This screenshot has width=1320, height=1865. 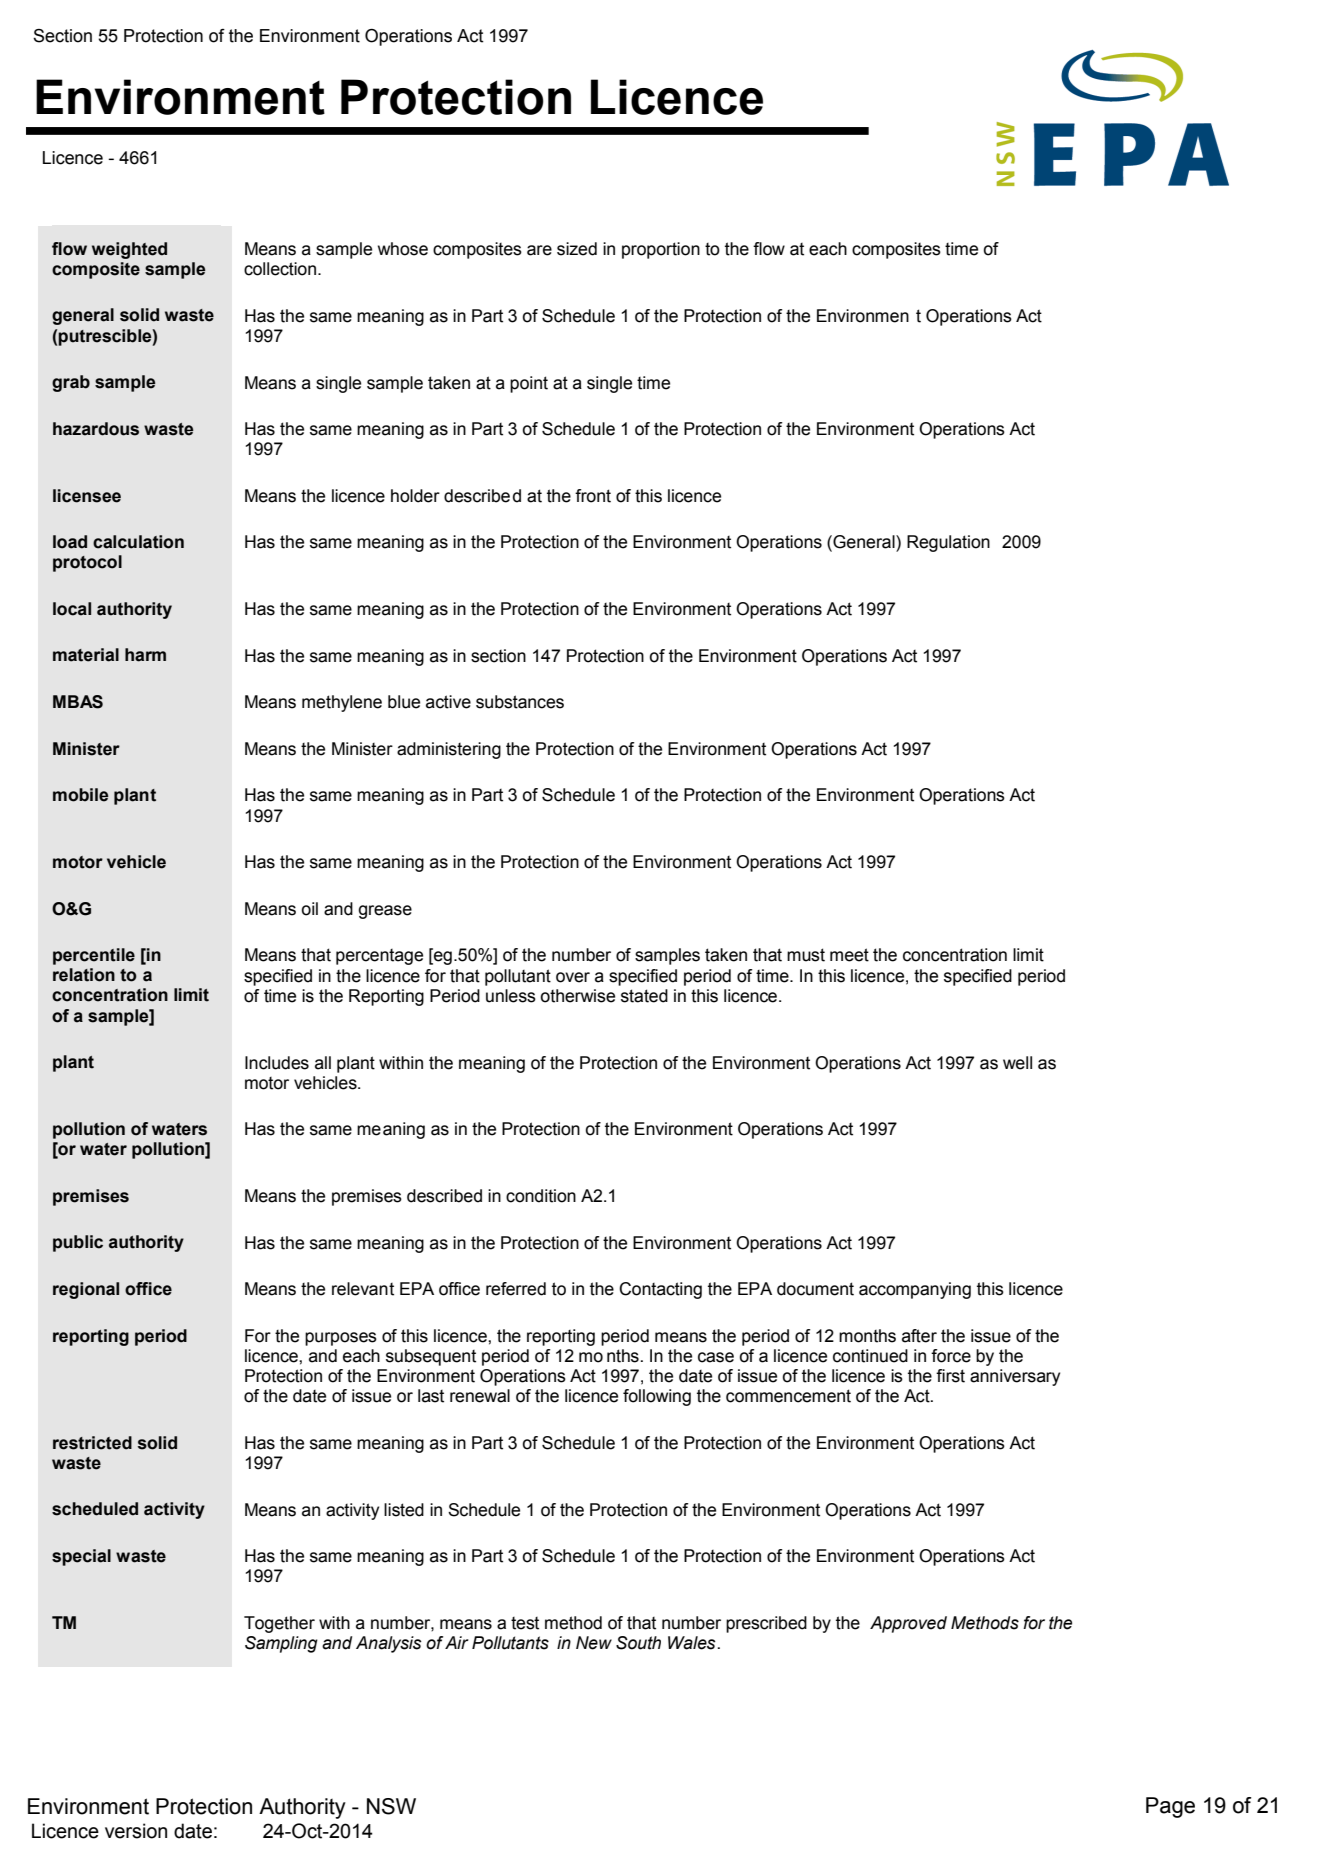 I want to click on proportion, so click(x=661, y=250).
